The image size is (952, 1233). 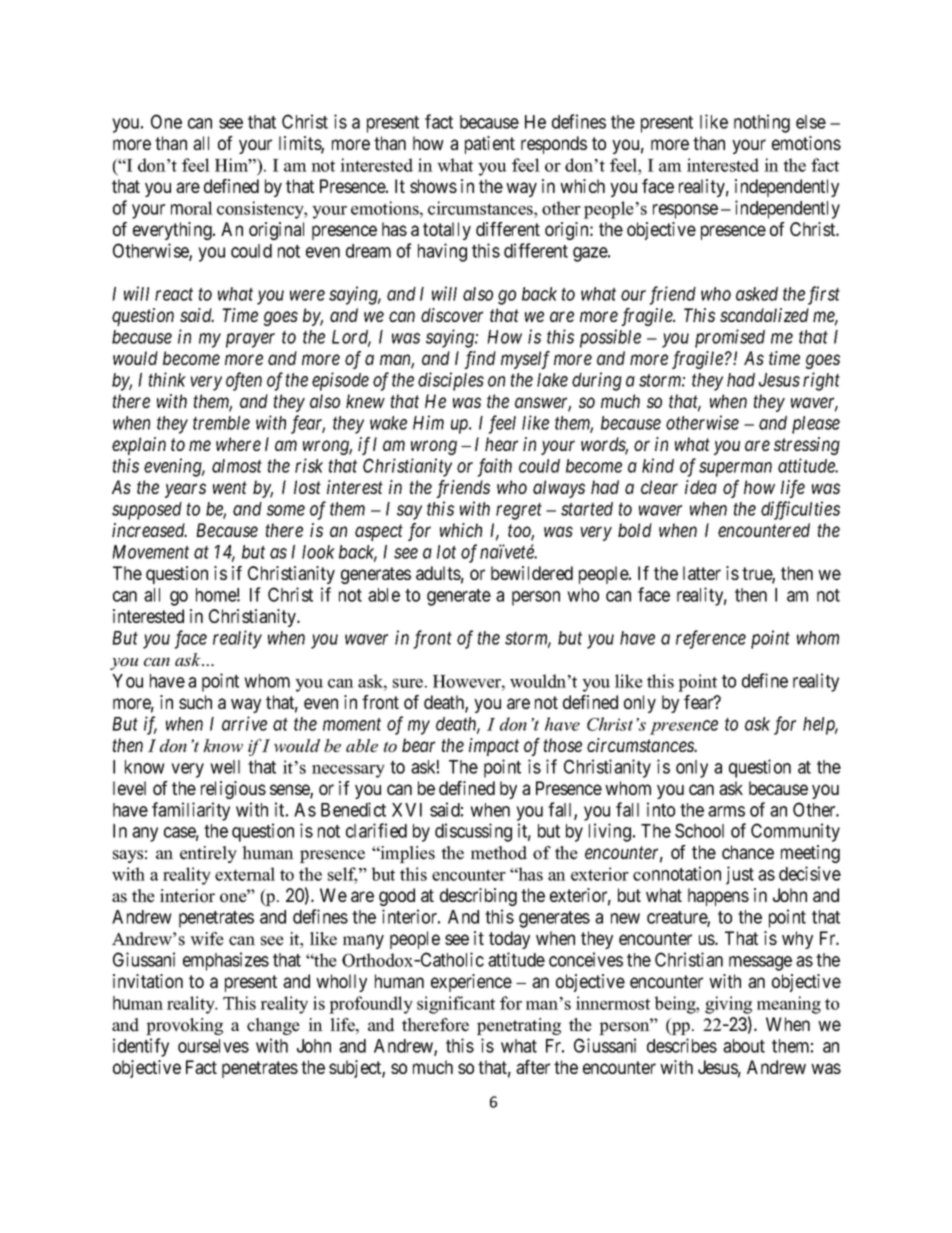 I want to click on ourselves, so click(x=213, y=1046).
